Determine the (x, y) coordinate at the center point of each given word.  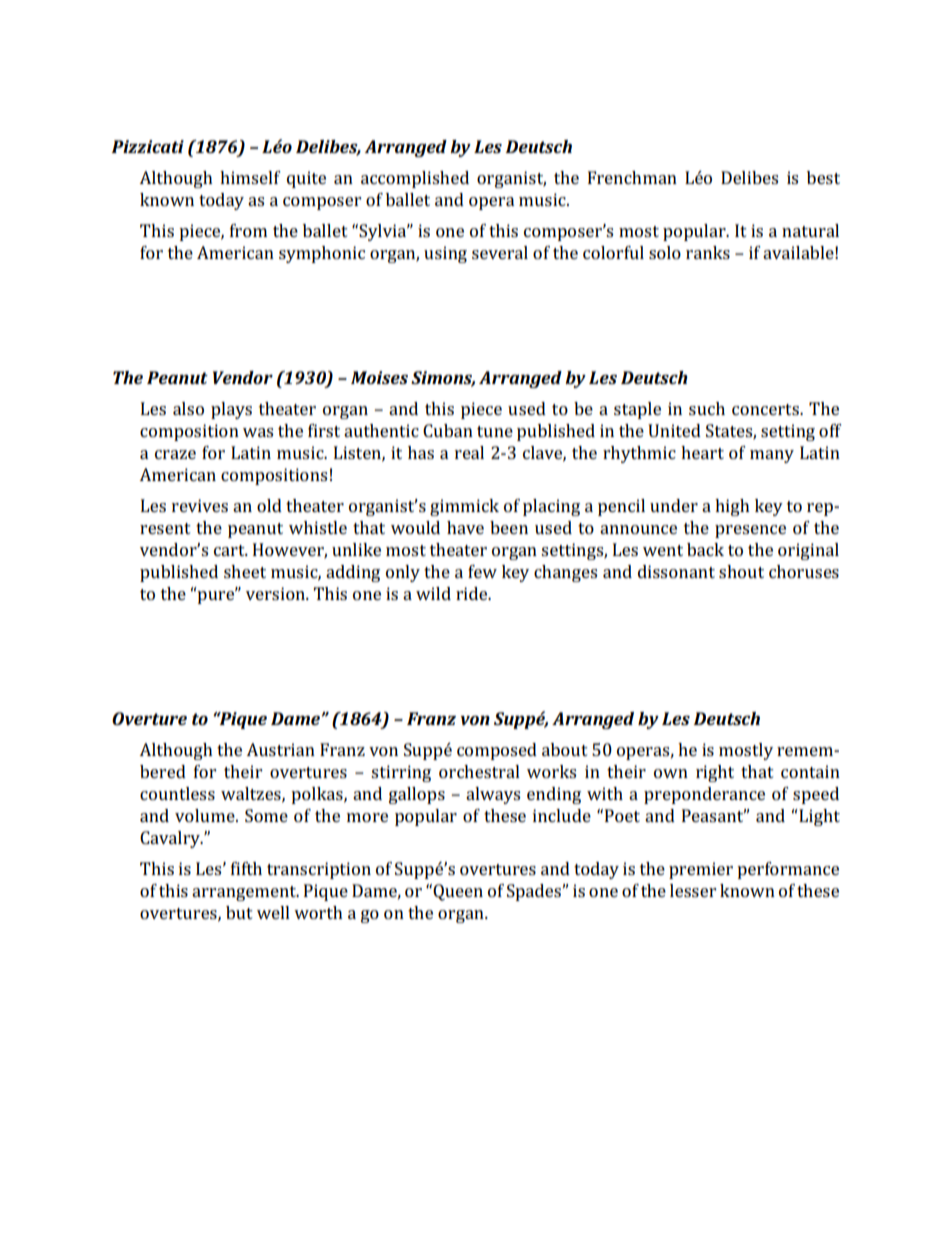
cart (230, 550)
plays (231, 410)
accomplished (415, 179)
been (509, 527)
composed (497, 751)
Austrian (280, 749)
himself (250, 177)
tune (495, 431)
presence (750, 531)
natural (810, 230)
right (715, 773)
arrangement (245, 893)
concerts (766, 409)
